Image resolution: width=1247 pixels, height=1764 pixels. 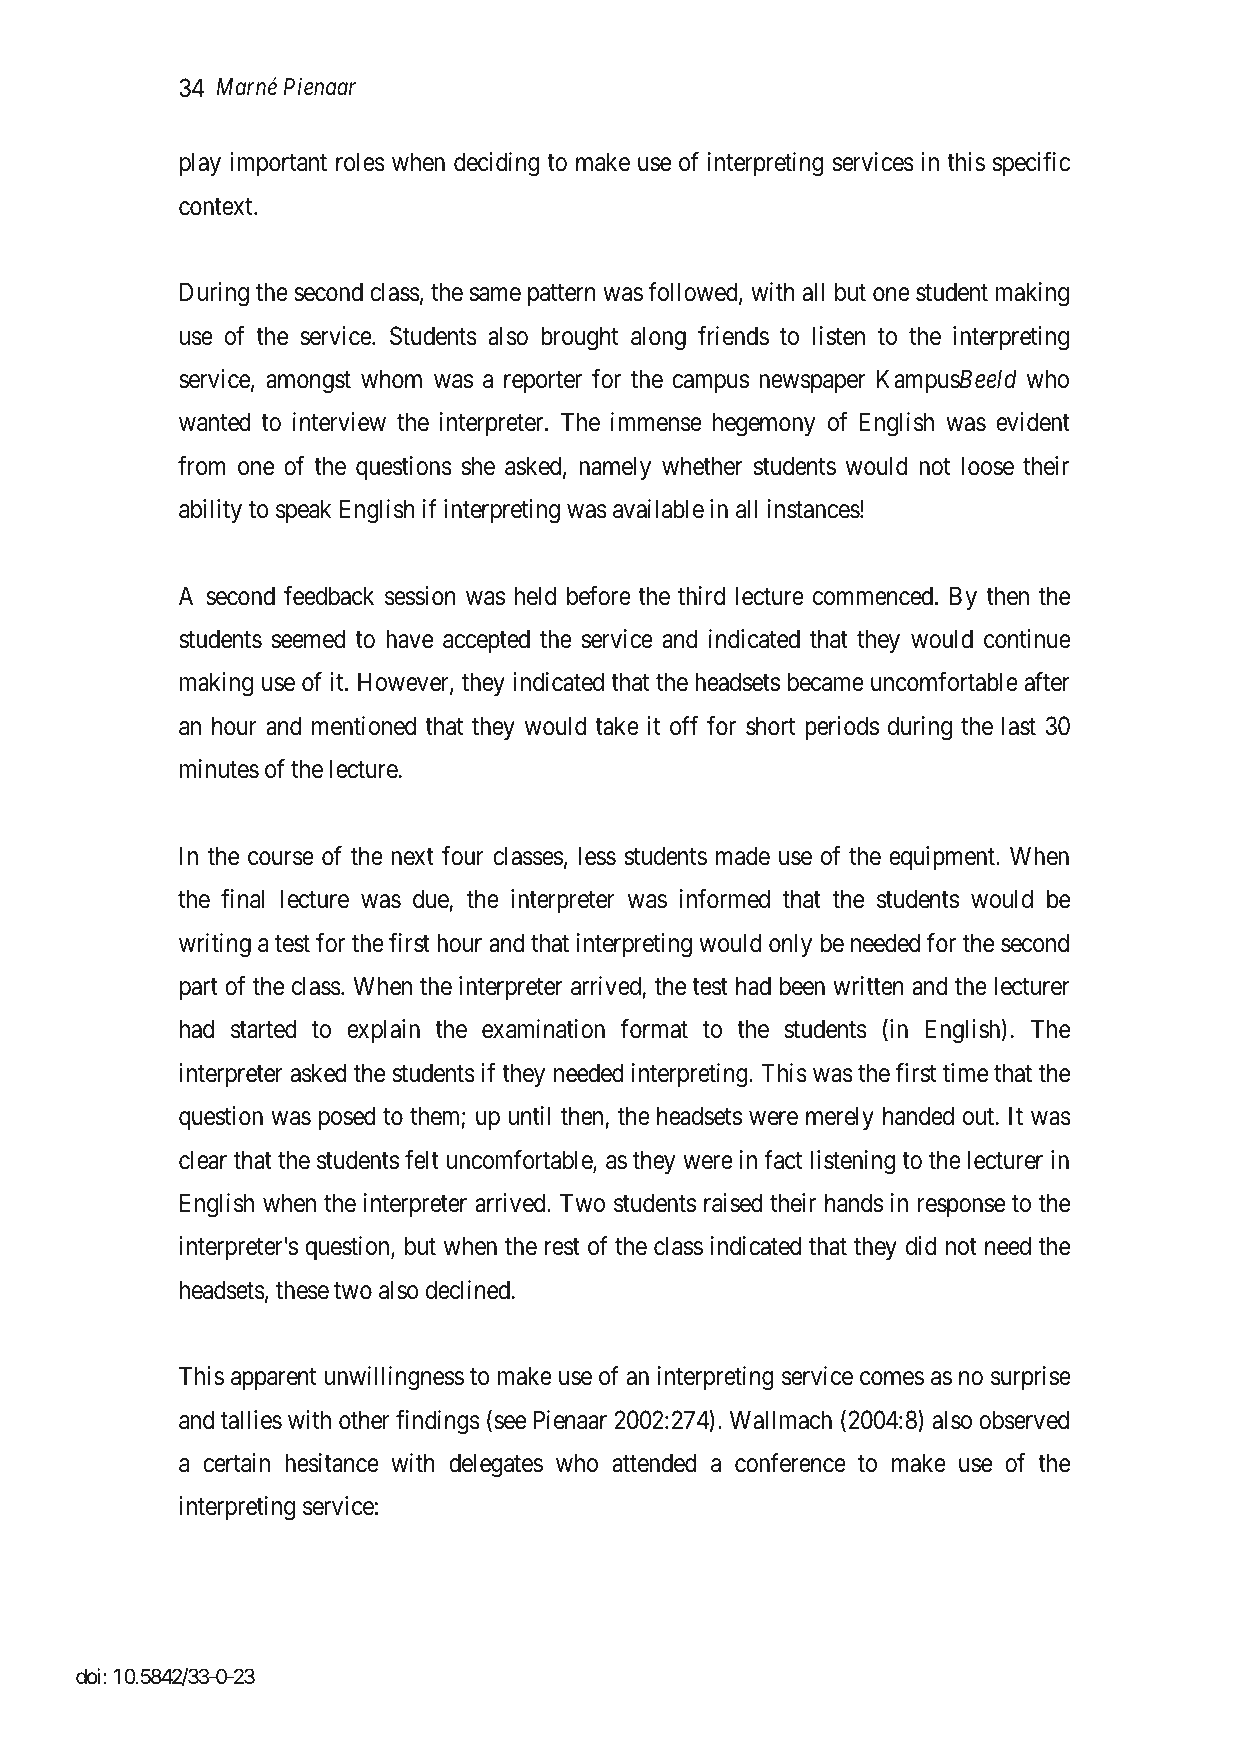 I want to click on four, so click(x=463, y=856).
